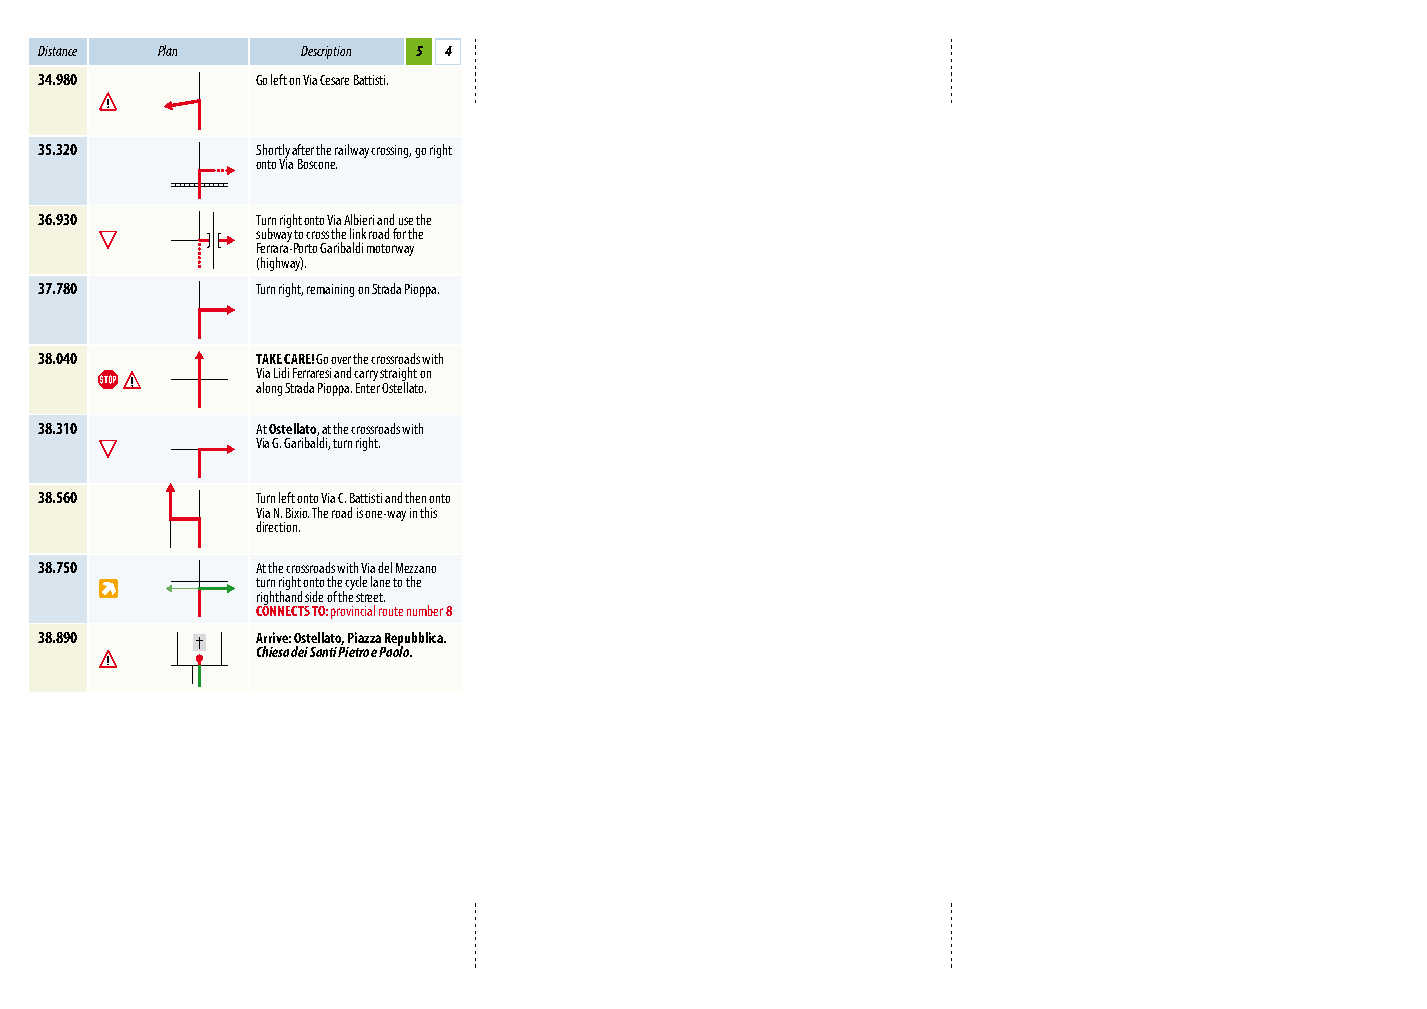 The width and height of the screenshot is (1427, 1009). What do you see at coordinates (57, 51) in the screenshot?
I see `Distance` at bounding box center [57, 51].
